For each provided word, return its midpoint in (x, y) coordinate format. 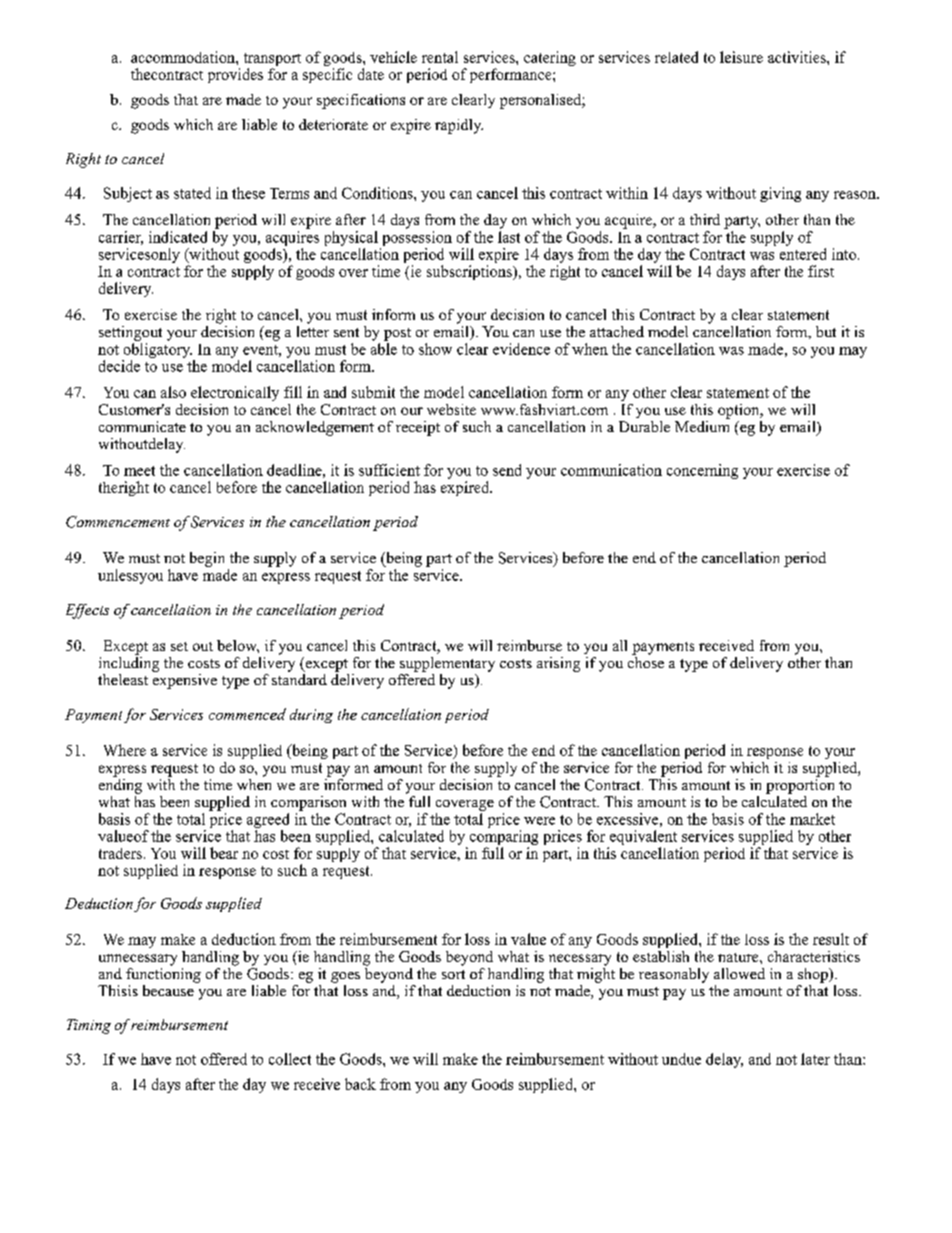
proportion (800, 785)
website (451, 409)
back (360, 1084)
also (173, 392)
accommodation (184, 57)
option (740, 411)
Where (125, 750)
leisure (741, 57)
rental (440, 57)
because (168, 990)
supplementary (447, 664)
